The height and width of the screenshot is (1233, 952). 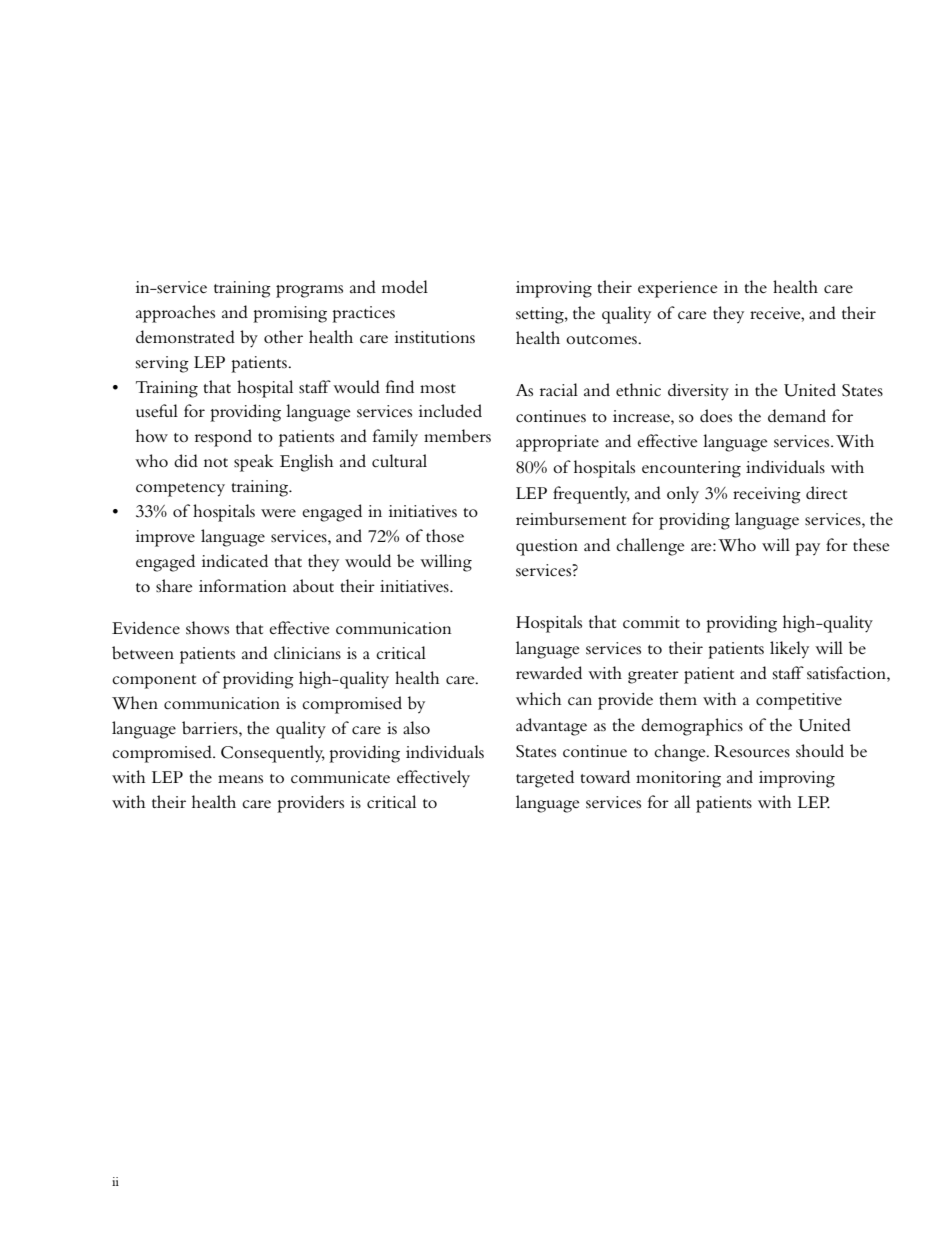 What do you see at coordinates (691, 469) in the screenshot?
I see `encountering` at bounding box center [691, 469].
